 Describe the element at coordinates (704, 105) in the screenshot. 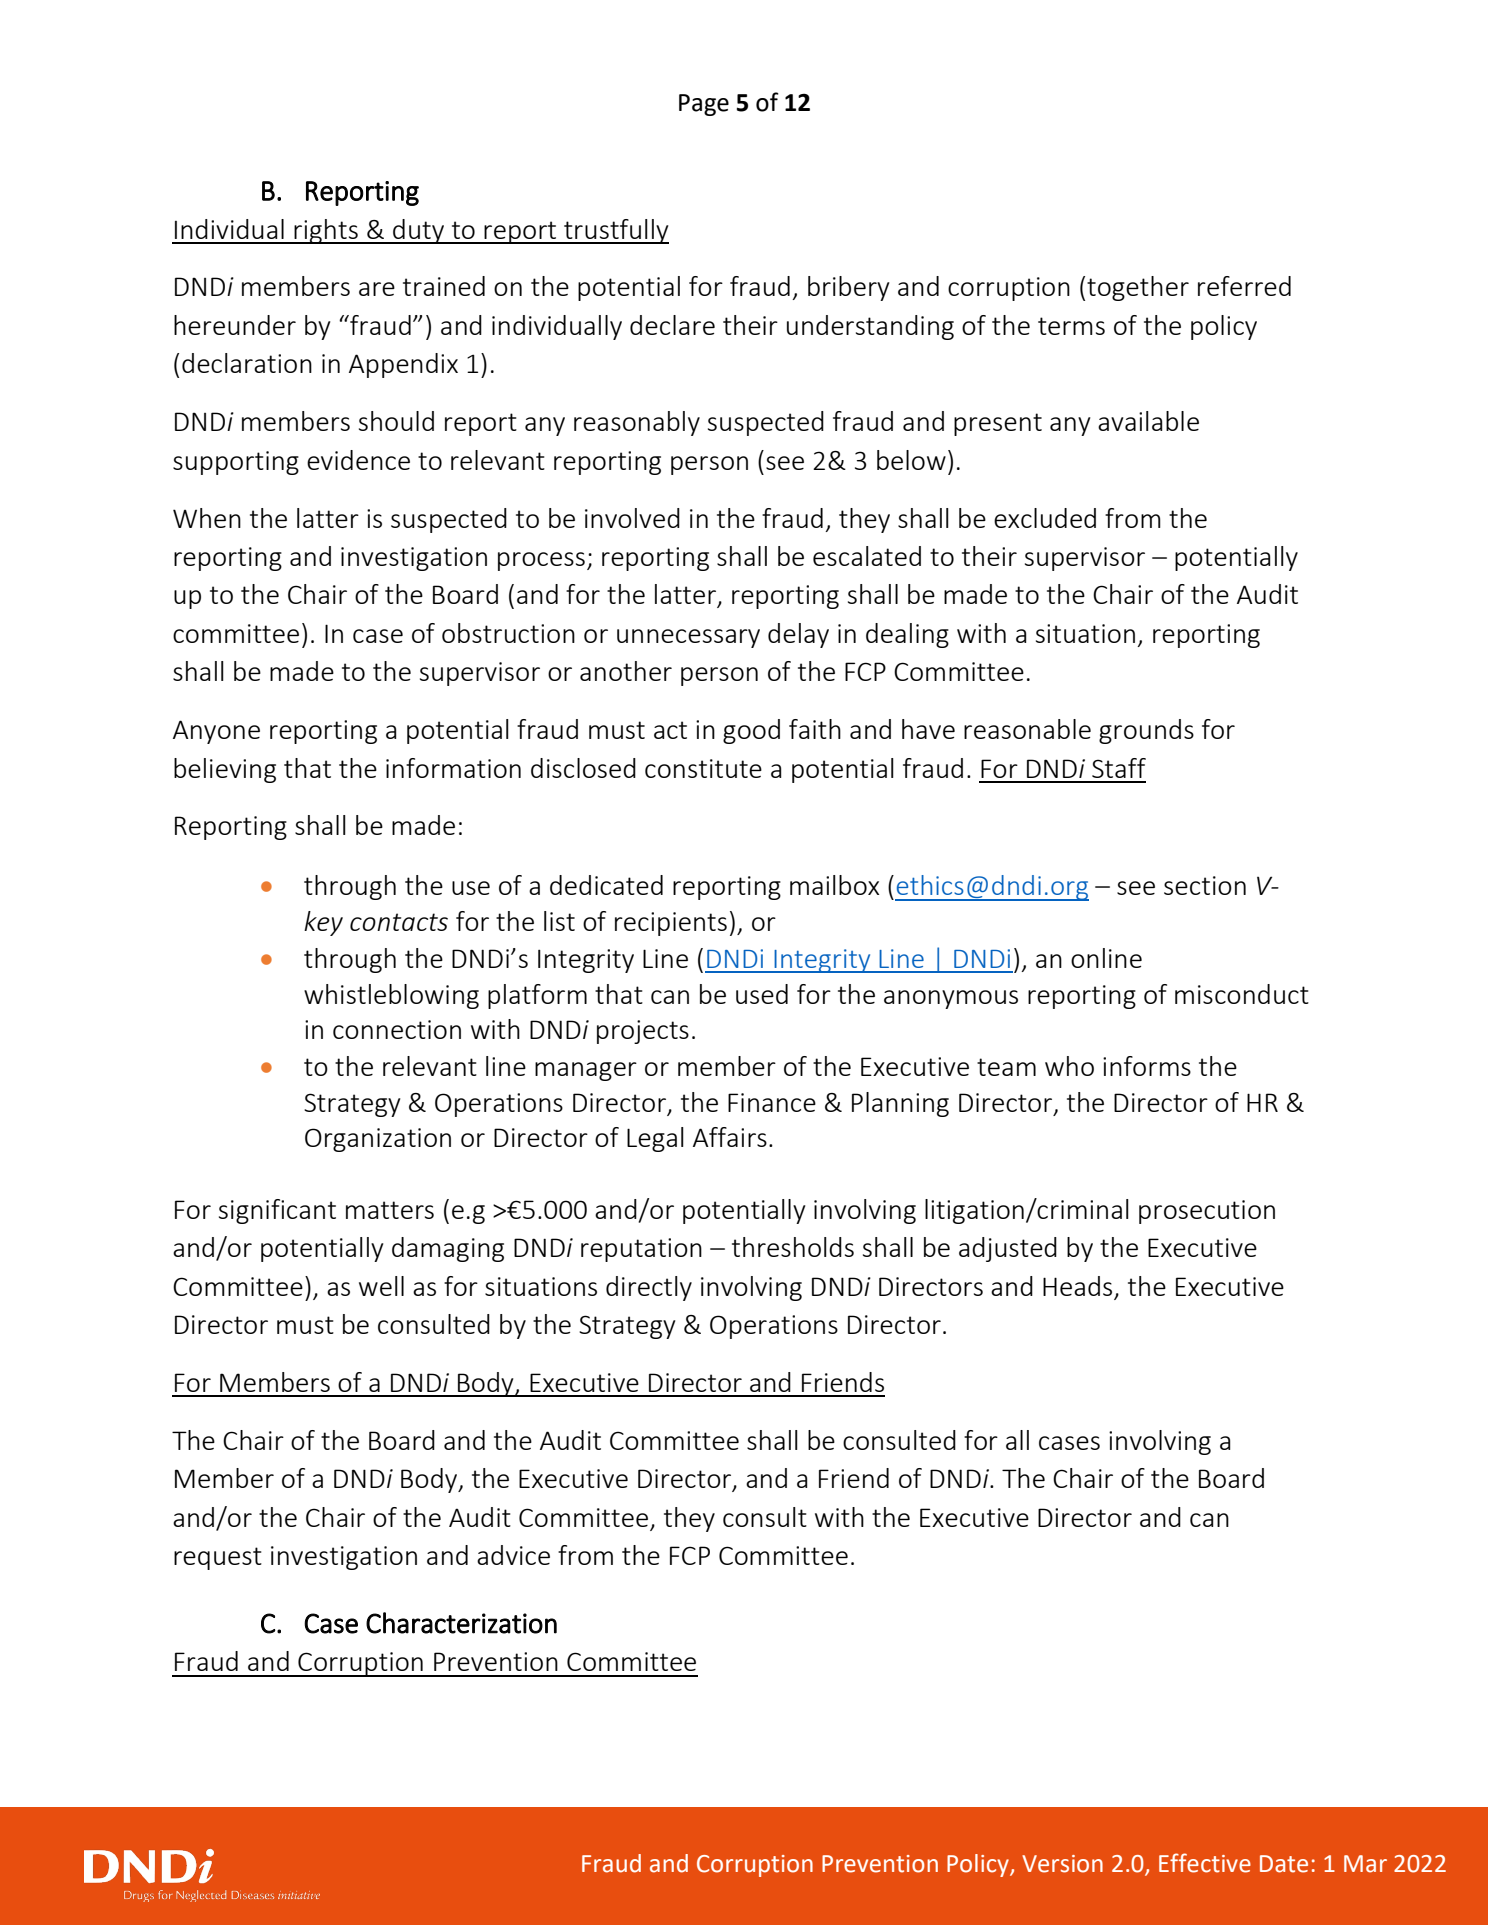

I see `Page` at that location.
